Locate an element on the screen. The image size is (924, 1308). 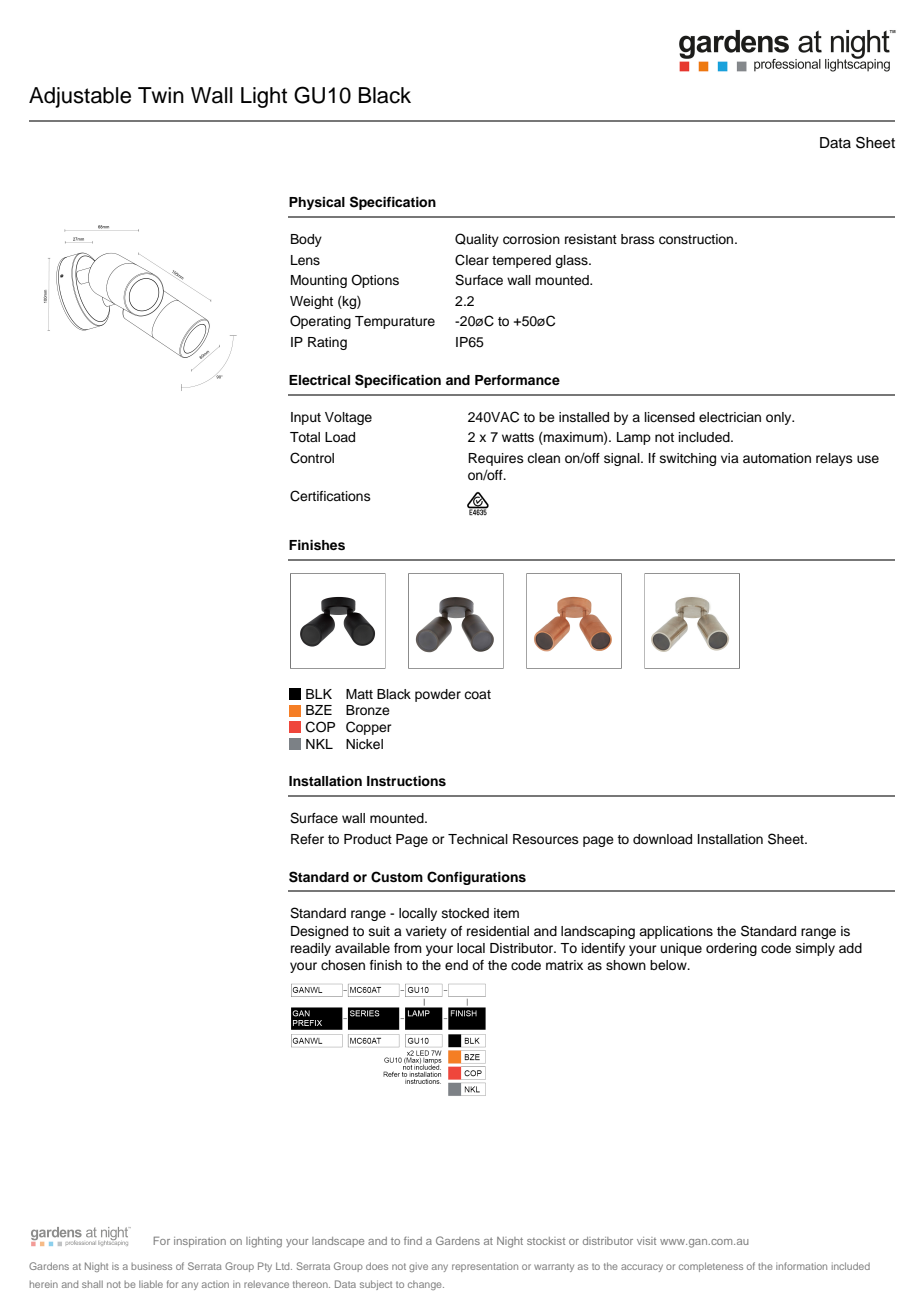
Quality is located at coordinates (477, 240).
